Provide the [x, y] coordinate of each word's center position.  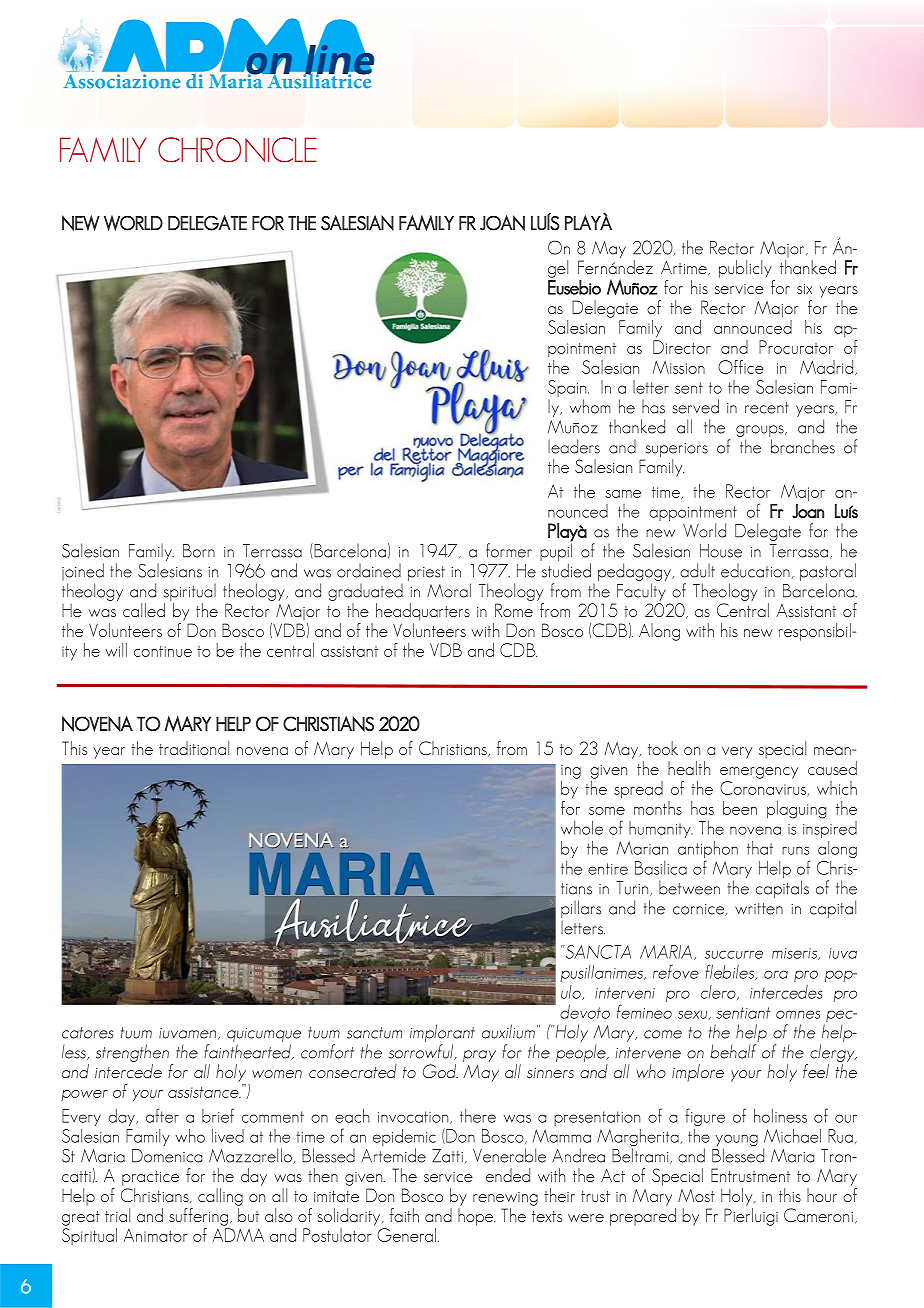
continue [163, 651]
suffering [198, 1217]
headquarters [423, 612]
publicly [745, 269]
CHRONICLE [237, 150]
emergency [759, 773]
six [804, 289]
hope [476, 1217]
